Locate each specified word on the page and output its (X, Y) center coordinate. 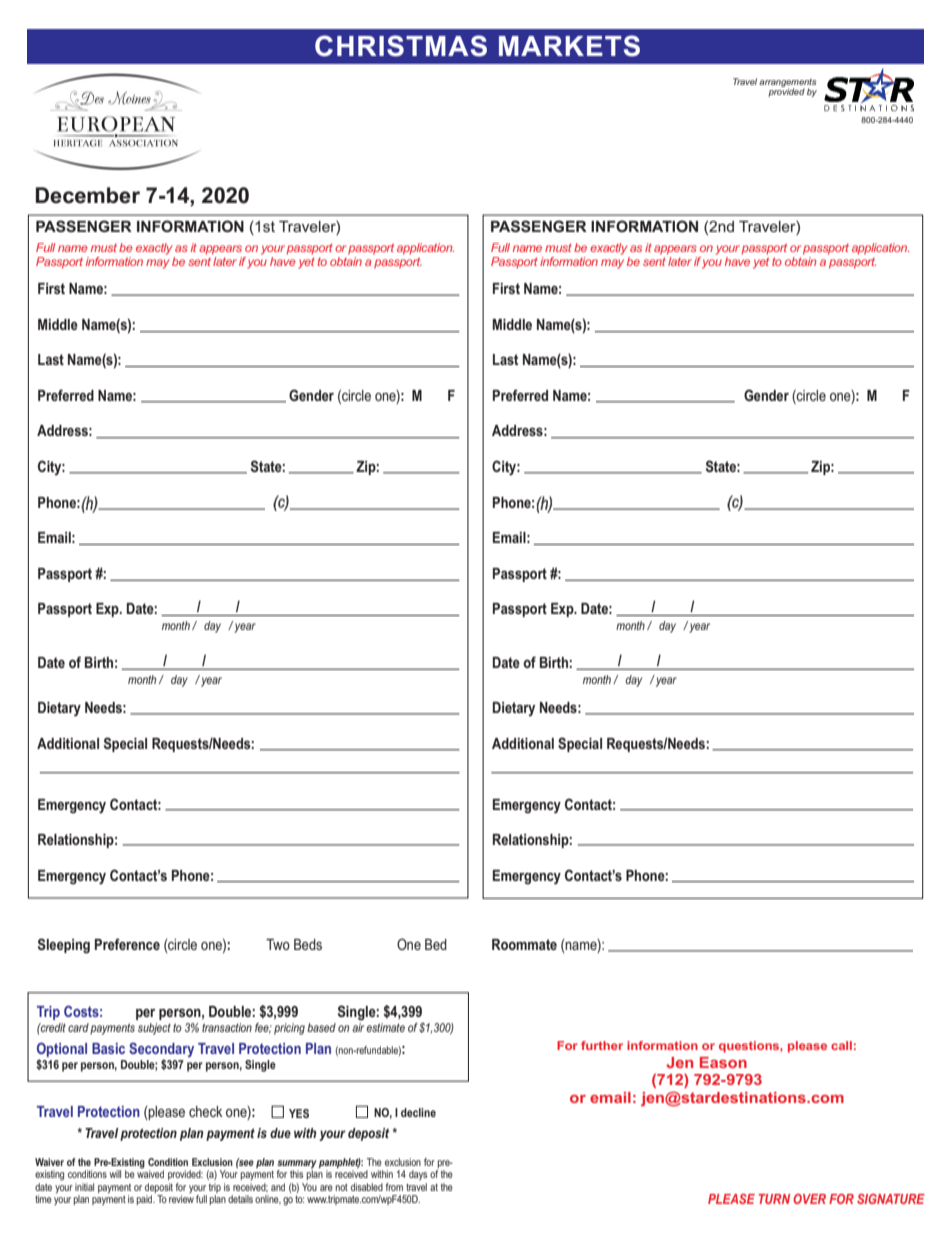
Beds (308, 944)
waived (150, 1173)
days (418, 1175)
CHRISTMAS (401, 46)
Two (278, 944)
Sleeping (64, 946)
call (841, 1045)
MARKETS (569, 46)
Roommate (524, 944)
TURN (774, 1199)
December (88, 195)
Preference (127, 944)
